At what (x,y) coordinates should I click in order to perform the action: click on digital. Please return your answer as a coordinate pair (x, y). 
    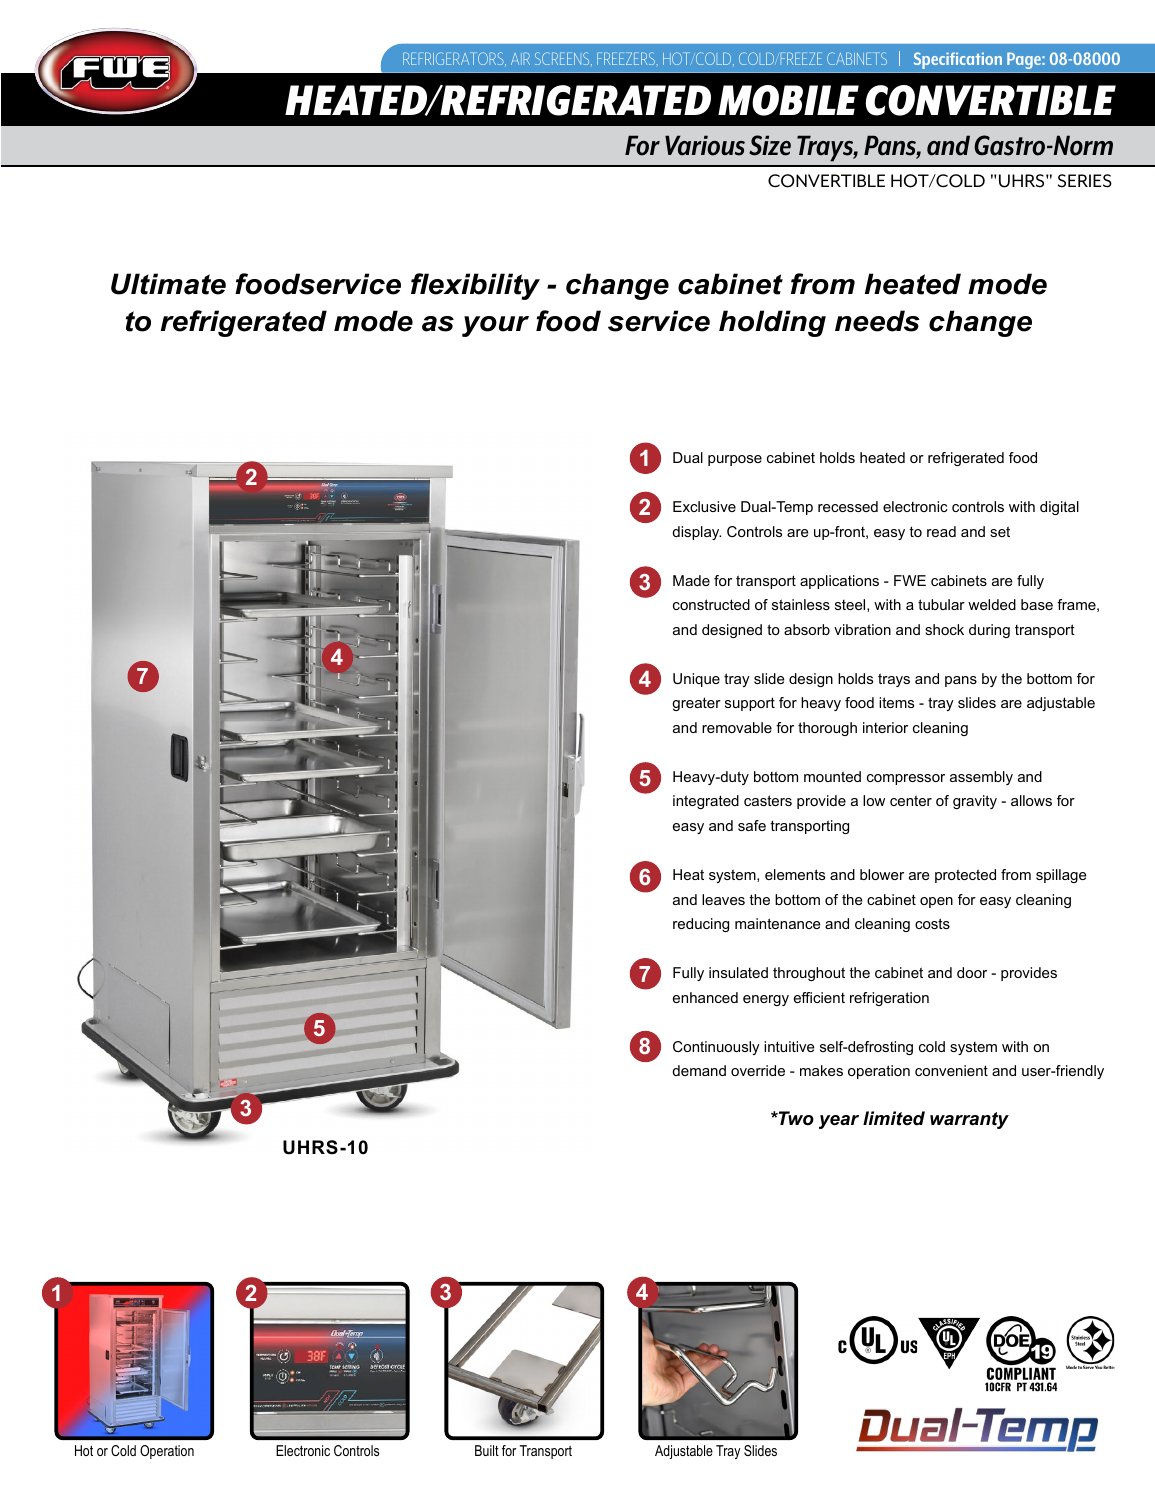
    Looking at the image, I should click on (1059, 508).
